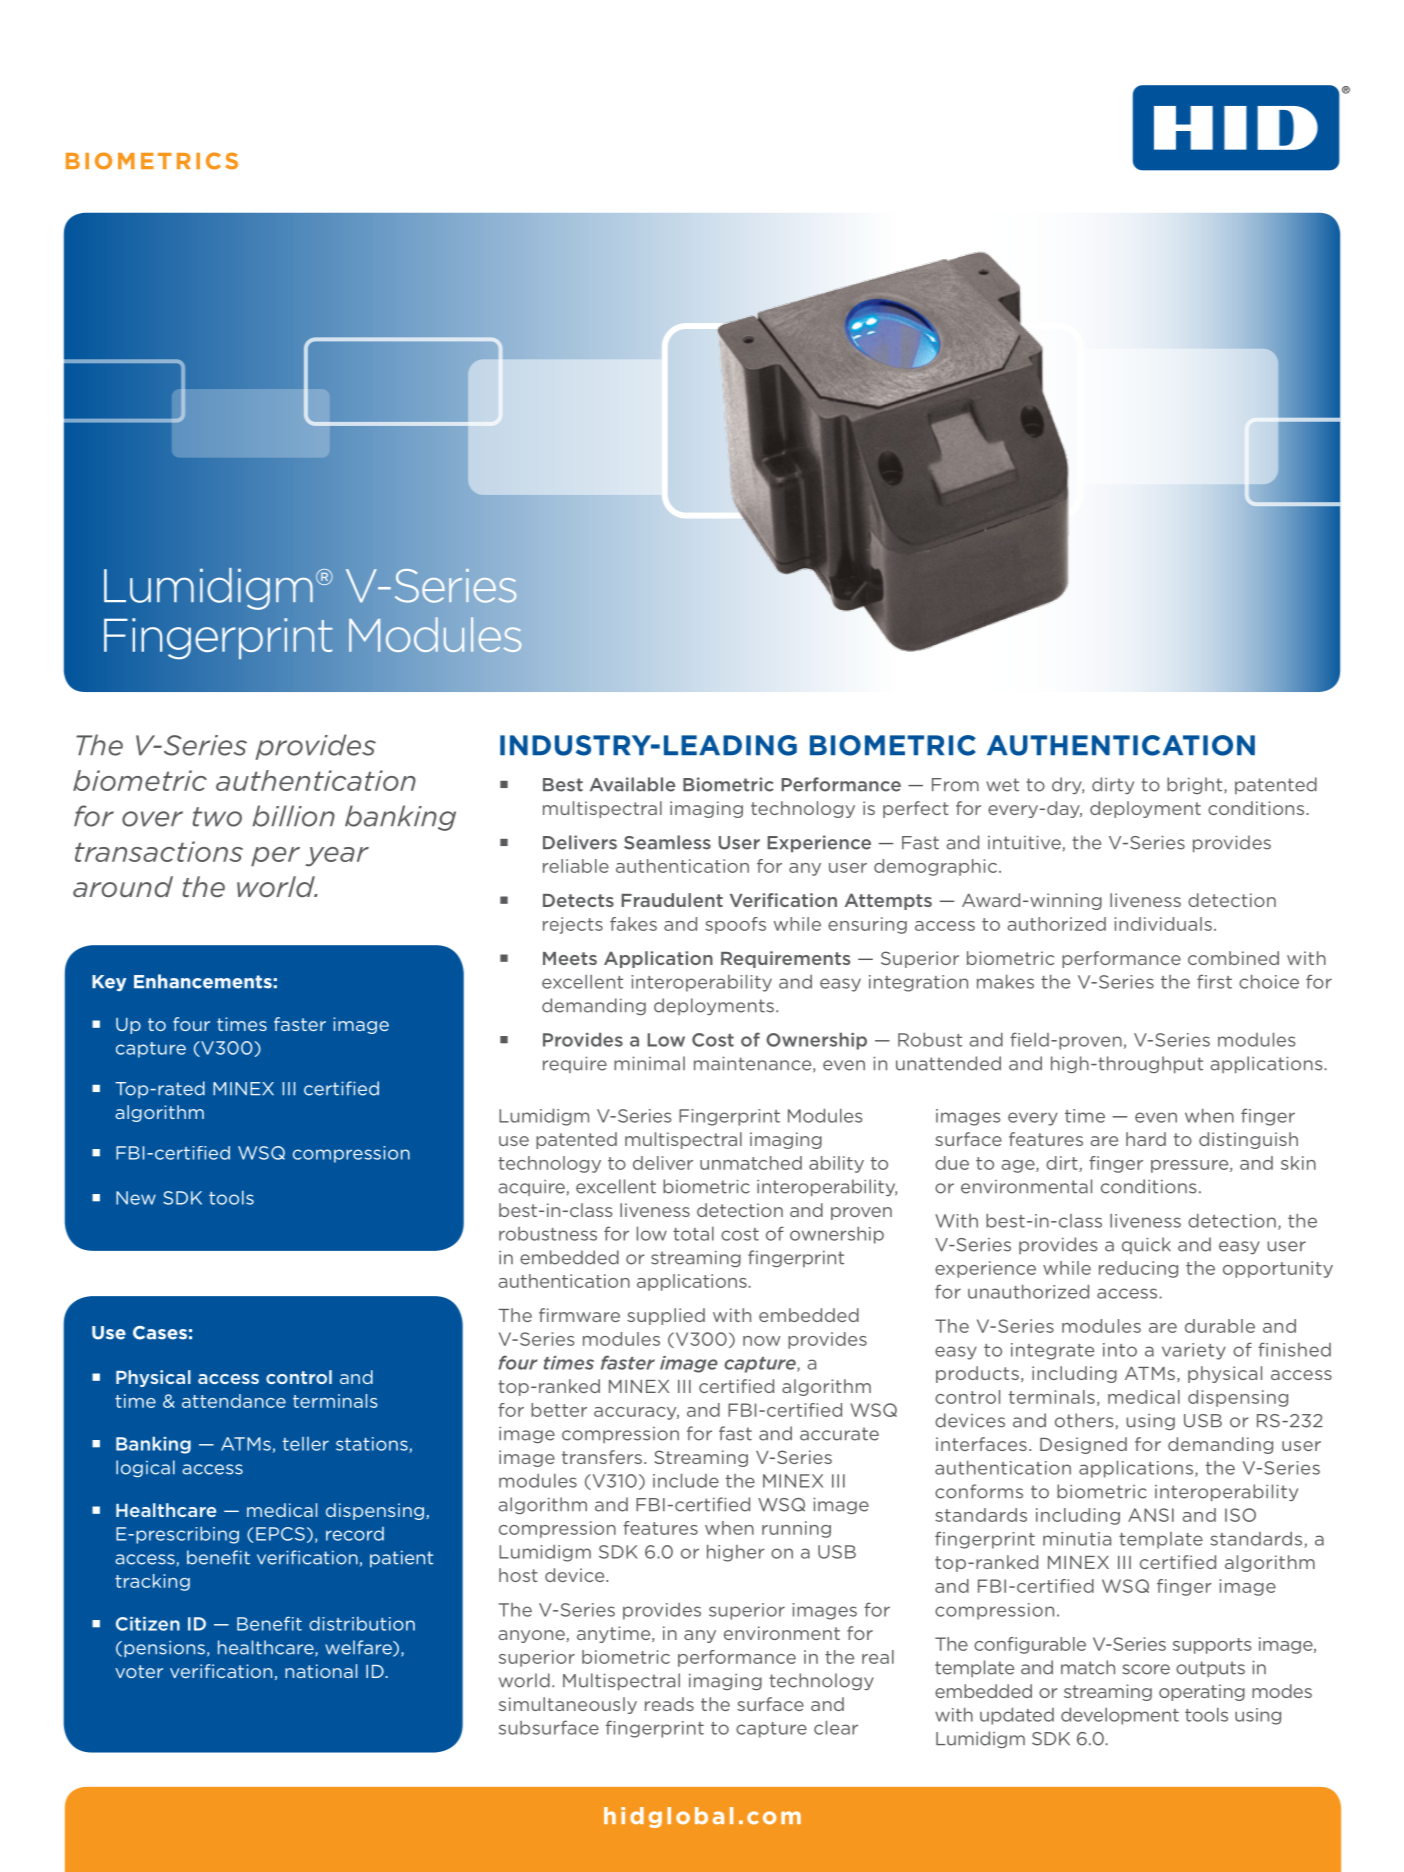  I want to click on reads, so click(669, 1704).
